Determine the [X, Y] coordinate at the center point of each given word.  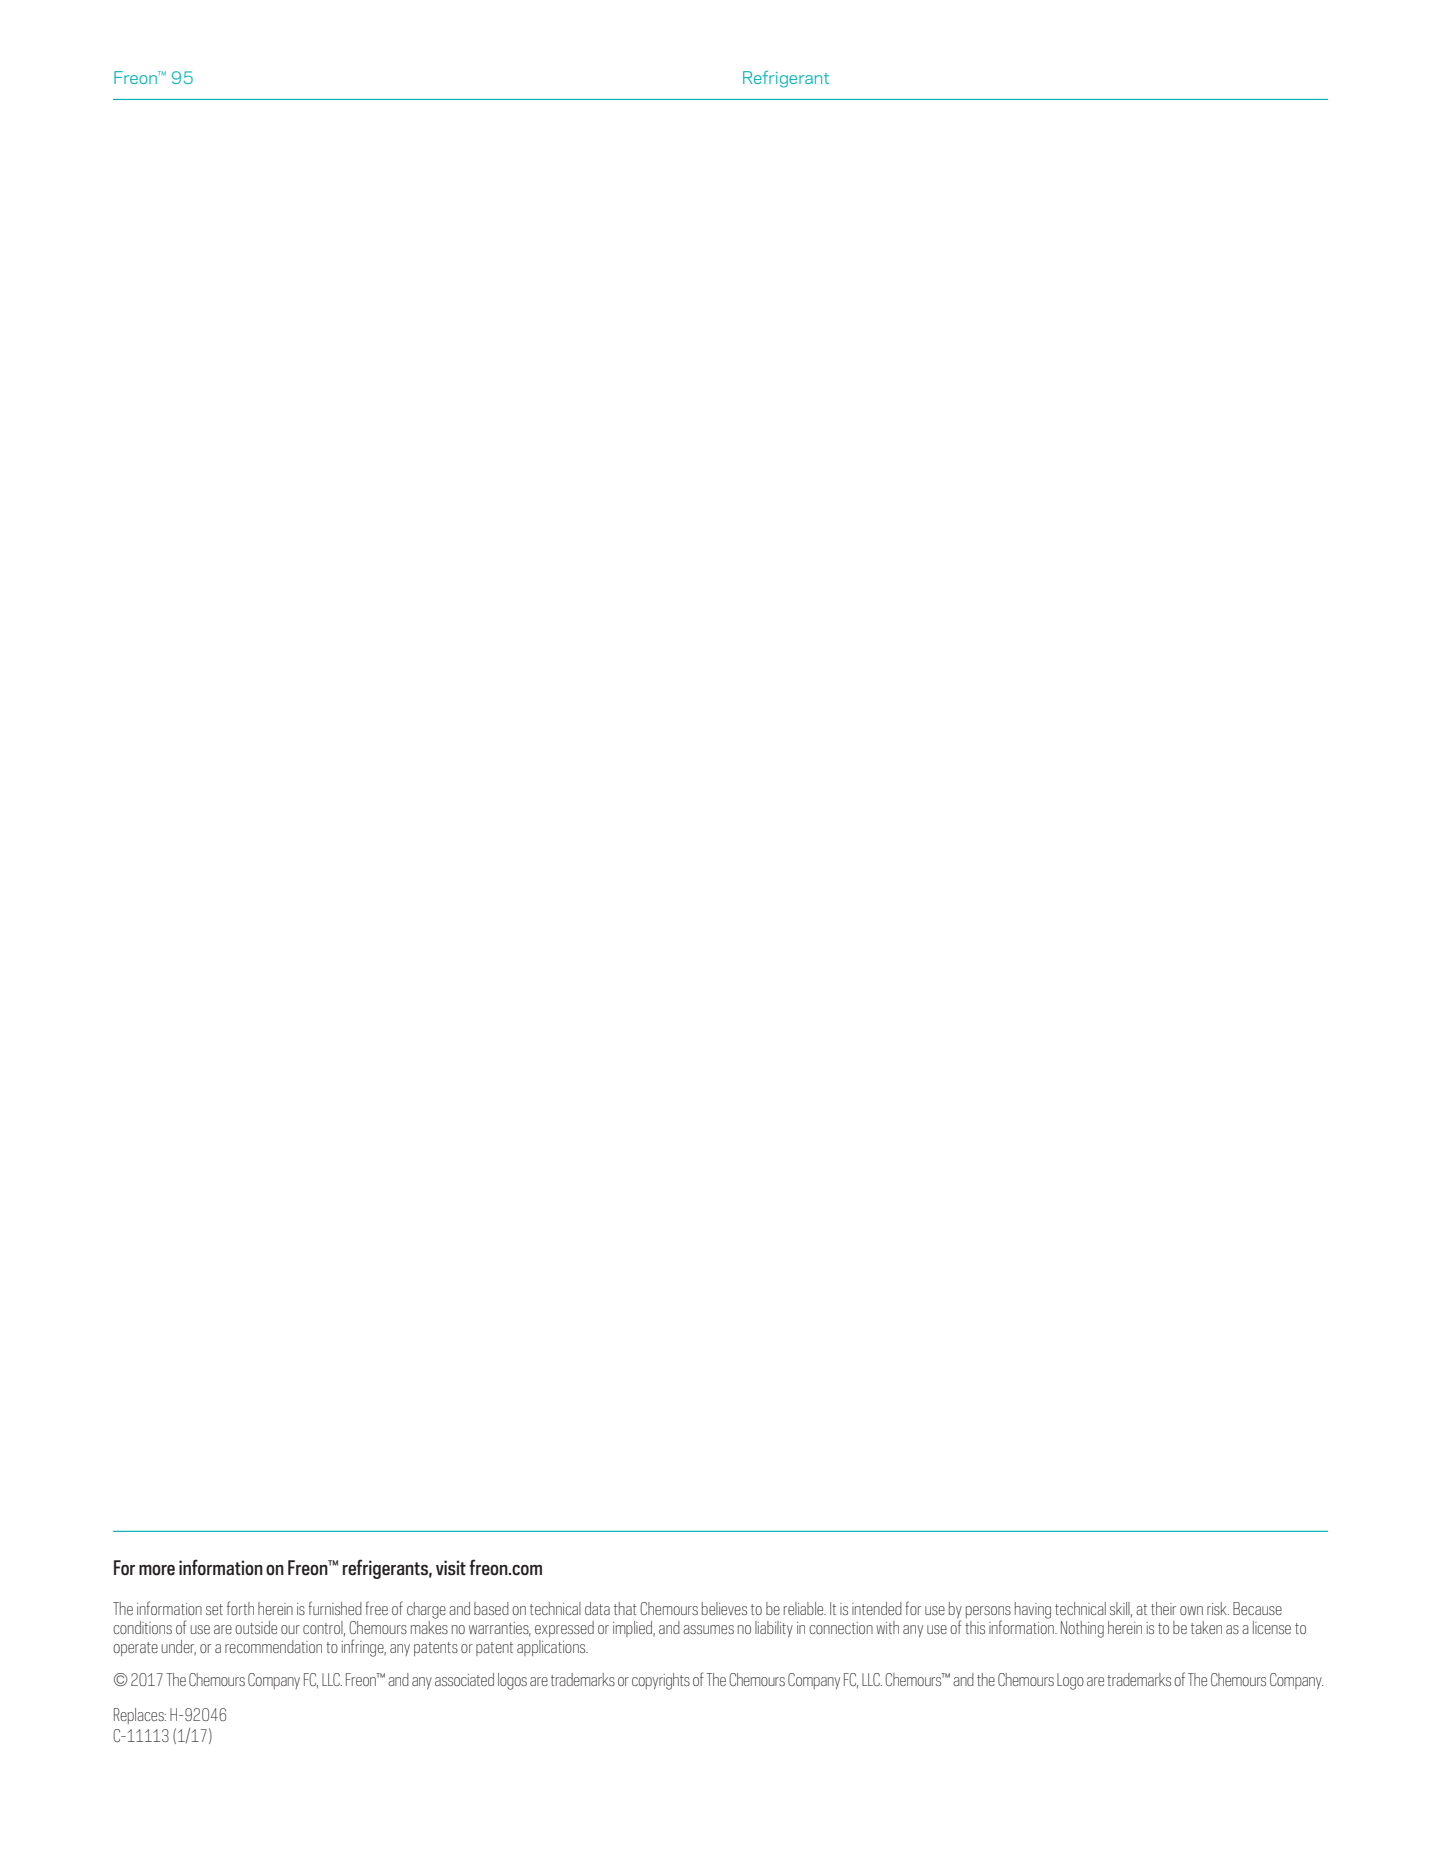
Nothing [1082, 1629]
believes [724, 1608]
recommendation [273, 1646]
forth [240, 1608]
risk [1218, 1608]
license [1272, 1627]
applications [552, 1648]
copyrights [661, 1681]
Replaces [140, 1716]
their [1163, 1608]
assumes [708, 1629]
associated [464, 1679]
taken [1206, 1627]
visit [451, 1567]
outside [256, 1627]
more [157, 1570]
